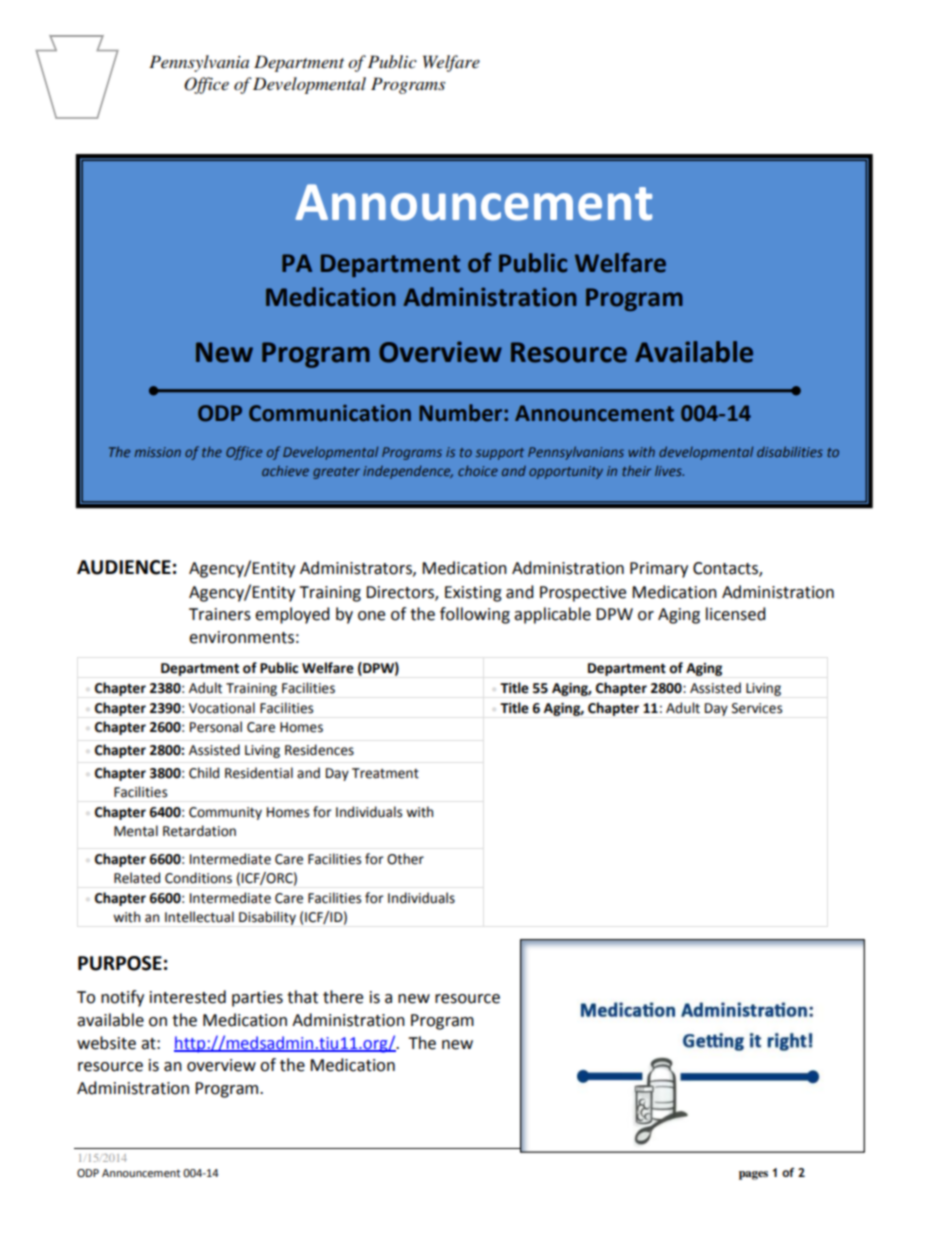 The width and height of the document is (952, 1233). I want to click on Intellectual, so click(199, 917).
